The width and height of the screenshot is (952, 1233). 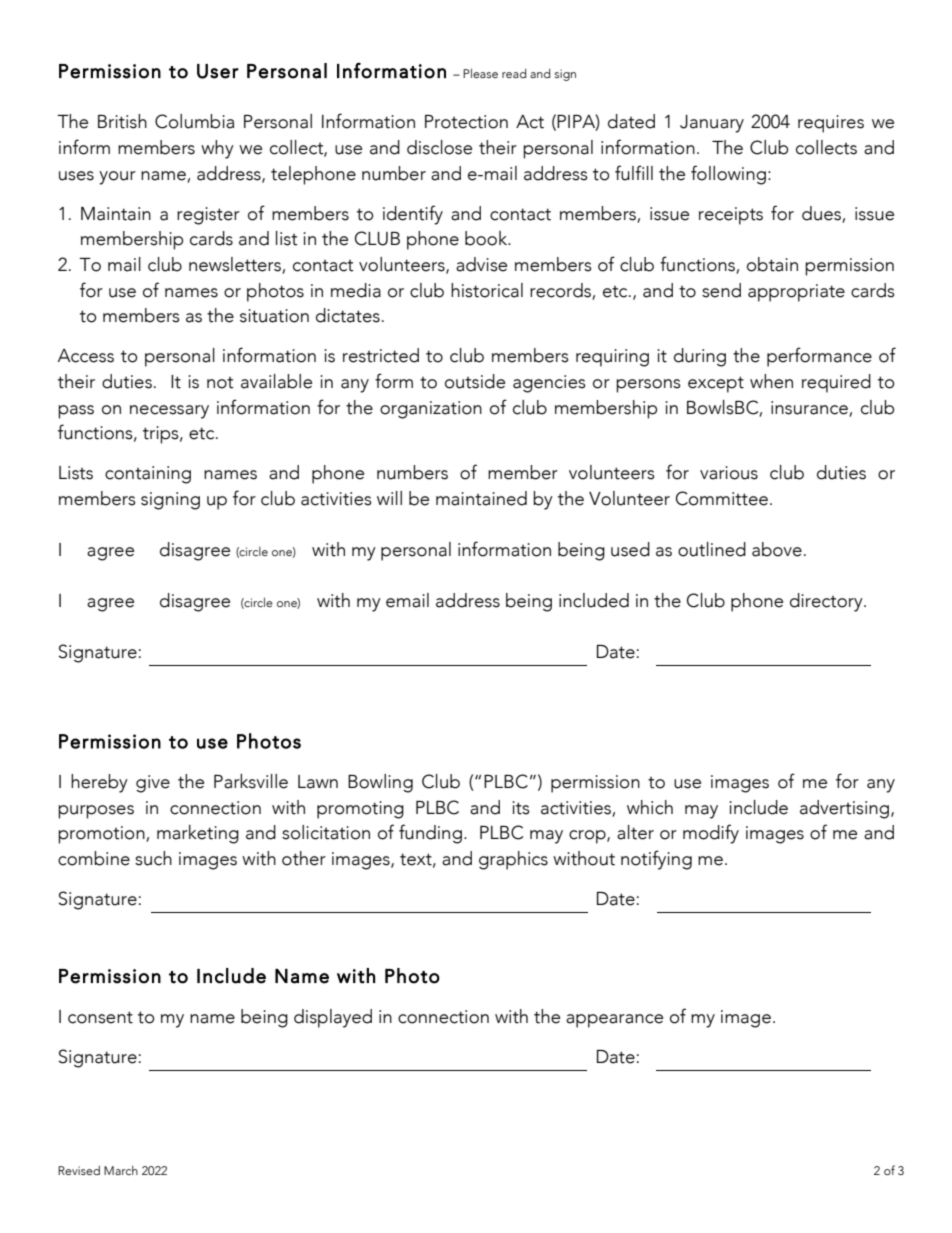 What do you see at coordinates (194, 121) in the screenshot?
I see `Columbia` at bounding box center [194, 121].
